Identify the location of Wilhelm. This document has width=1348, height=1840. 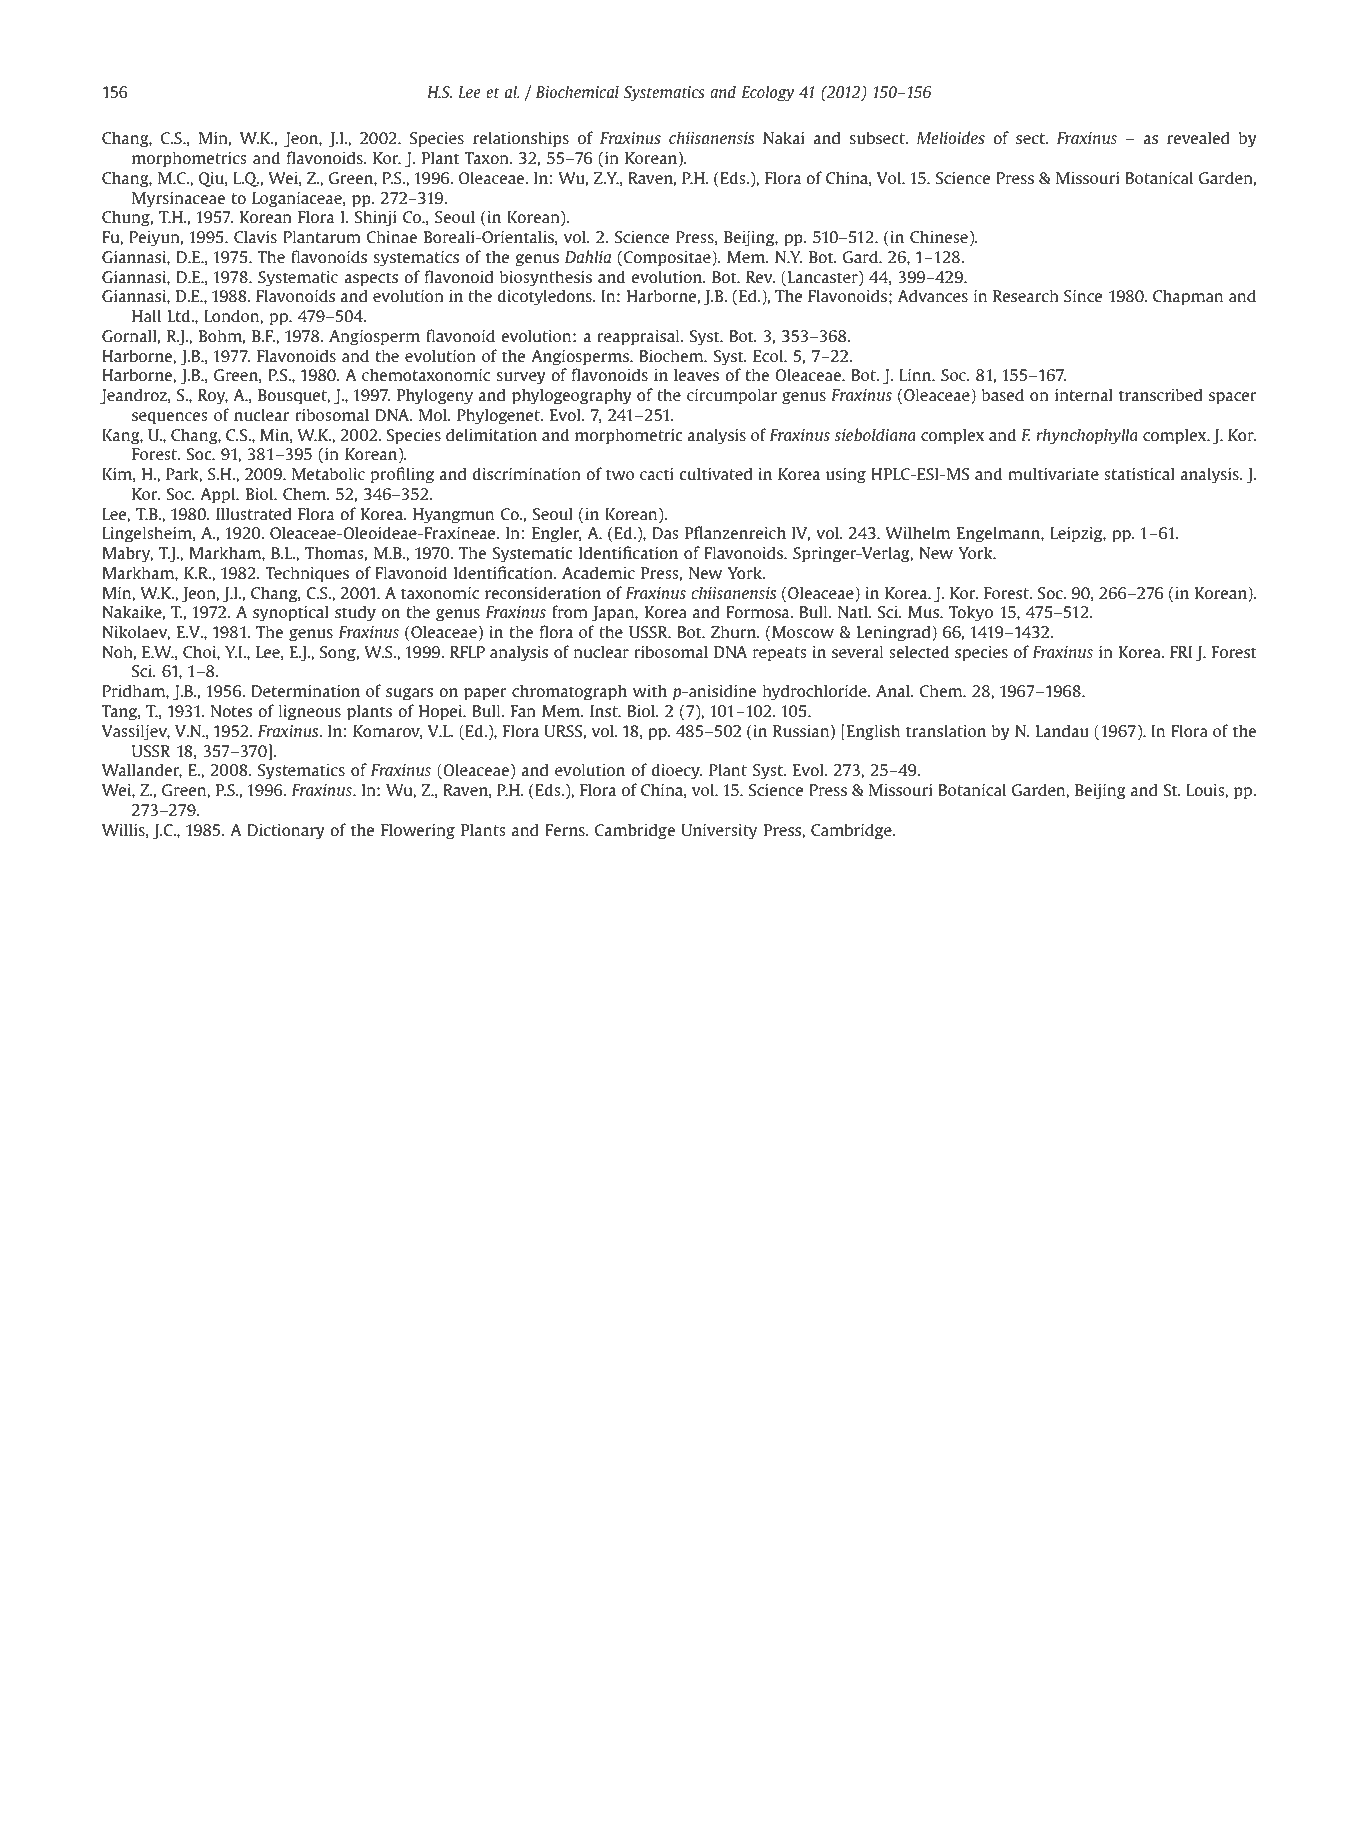
(917, 532).
